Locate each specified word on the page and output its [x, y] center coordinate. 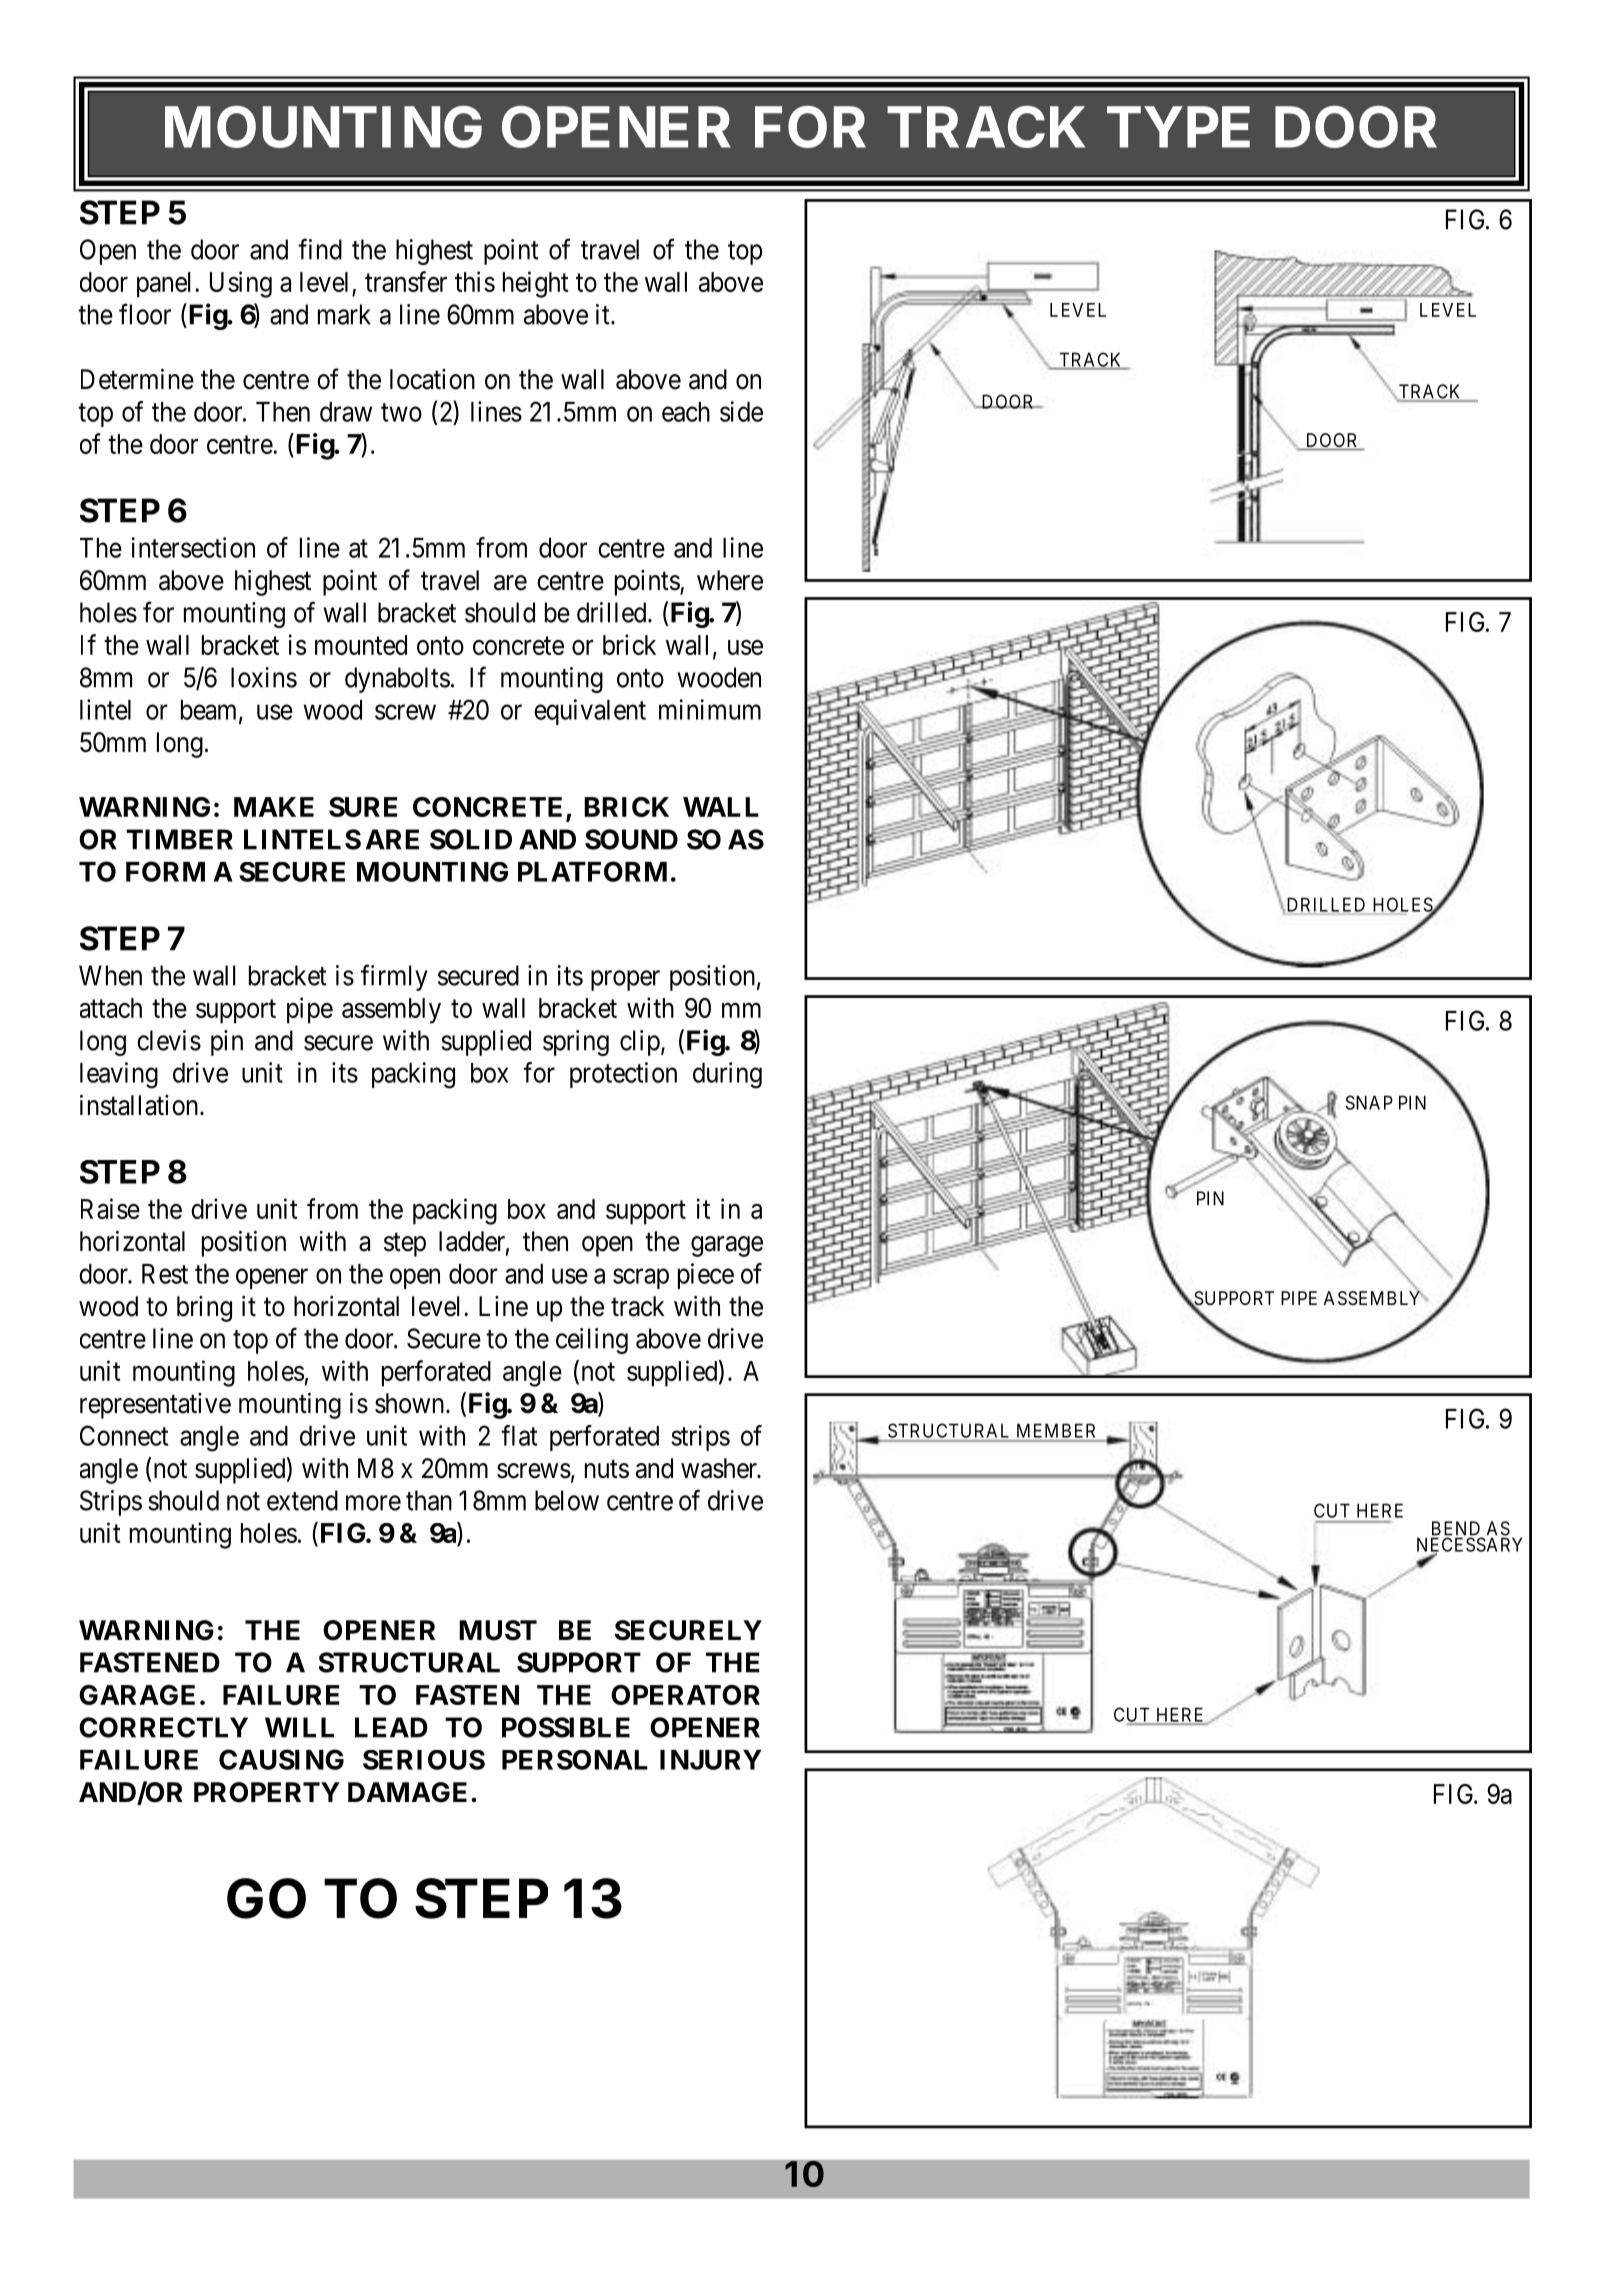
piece [706, 1276]
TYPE [1178, 127]
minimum [710, 709]
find [320, 249]
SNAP [1369, 1102]
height [536, 284]
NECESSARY [1469, 1545]
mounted [361, 645]
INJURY [711, 1760]
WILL [299, 1727]
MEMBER [1056, 1431]
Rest [165, 1274]
